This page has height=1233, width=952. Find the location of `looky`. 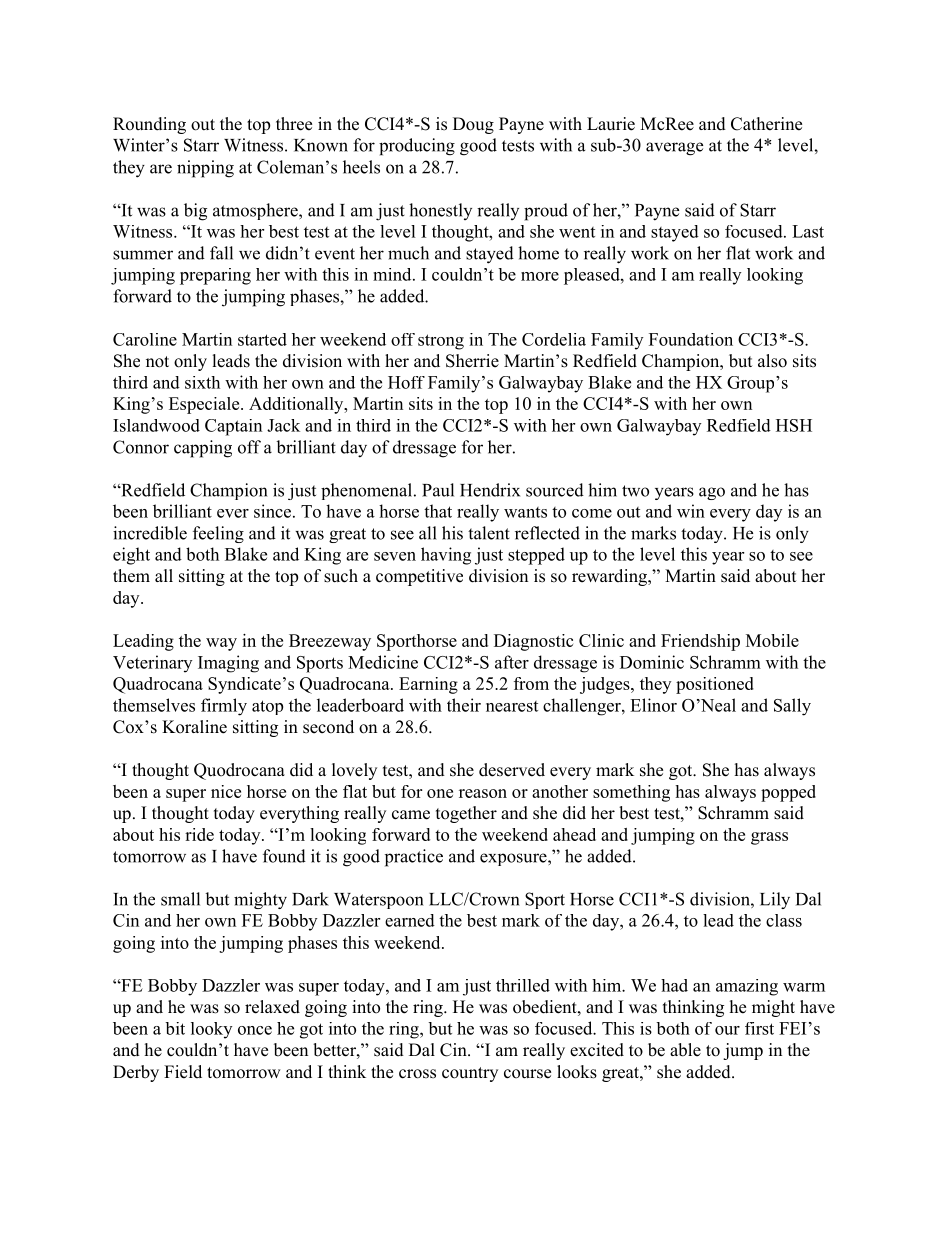

looky is located at coordinates (211, 1030).
